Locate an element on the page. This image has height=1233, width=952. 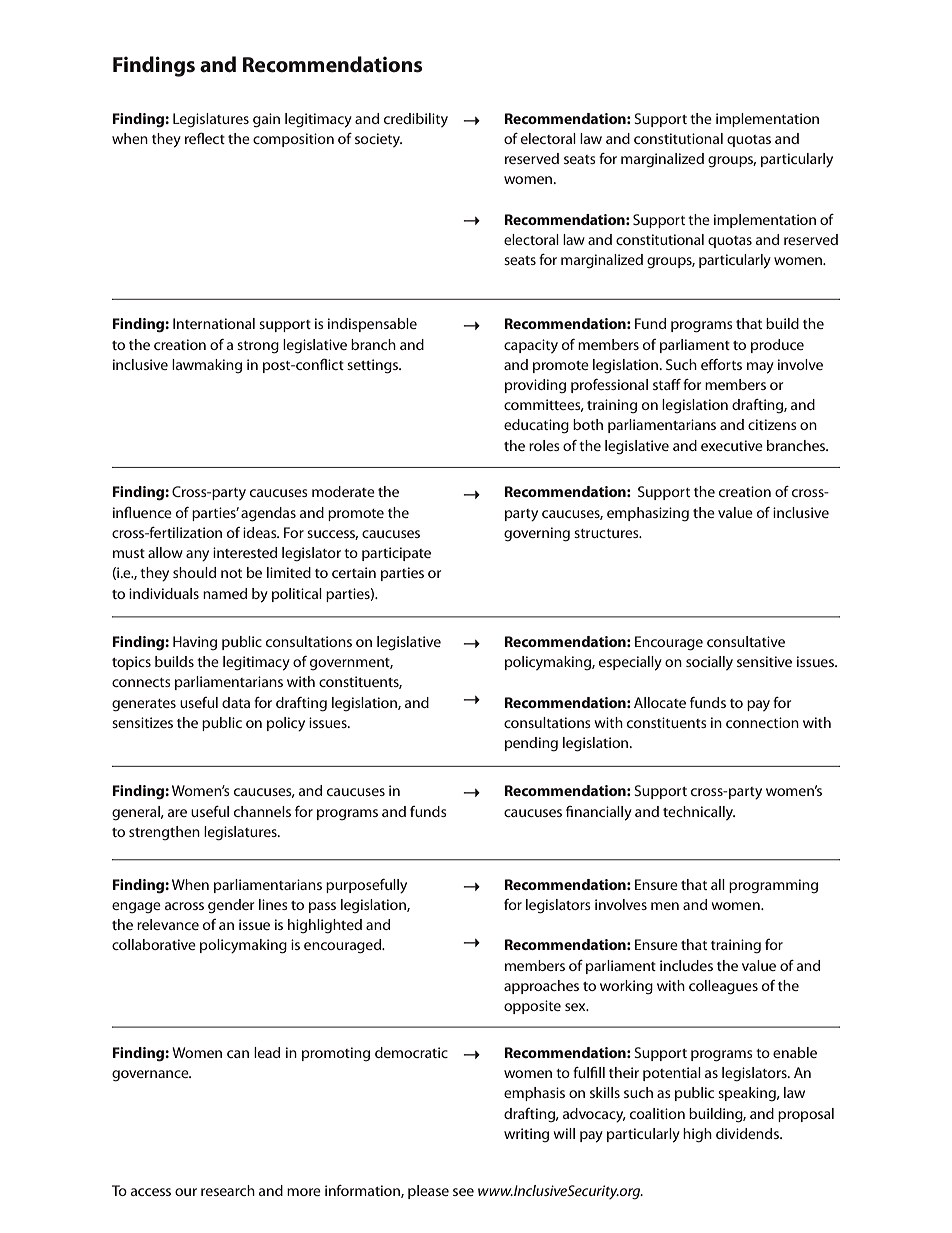
produce is located at coordinates (777, 346).
